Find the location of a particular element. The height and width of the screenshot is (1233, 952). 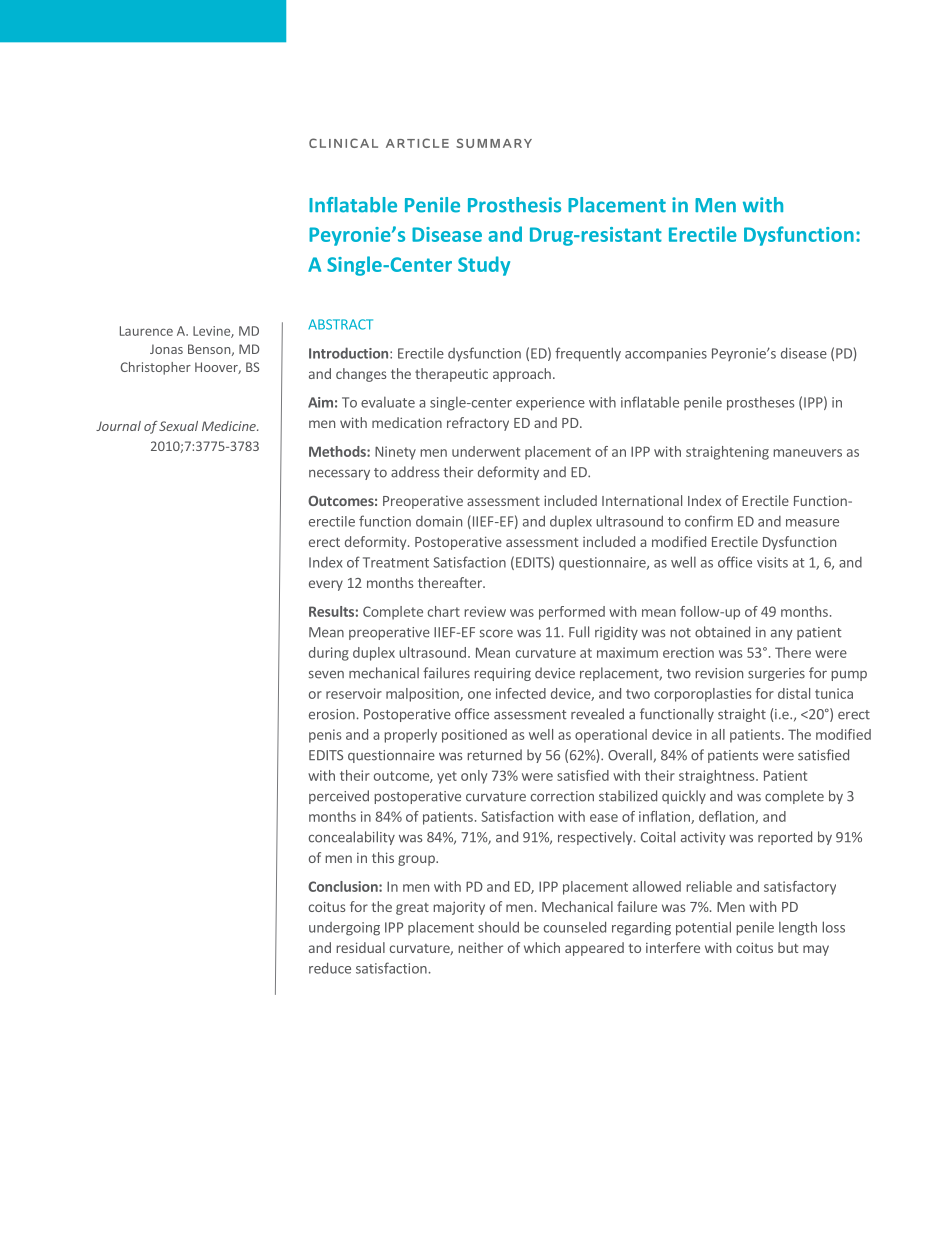

Prosthesis is located at coordinates (514, 205).
